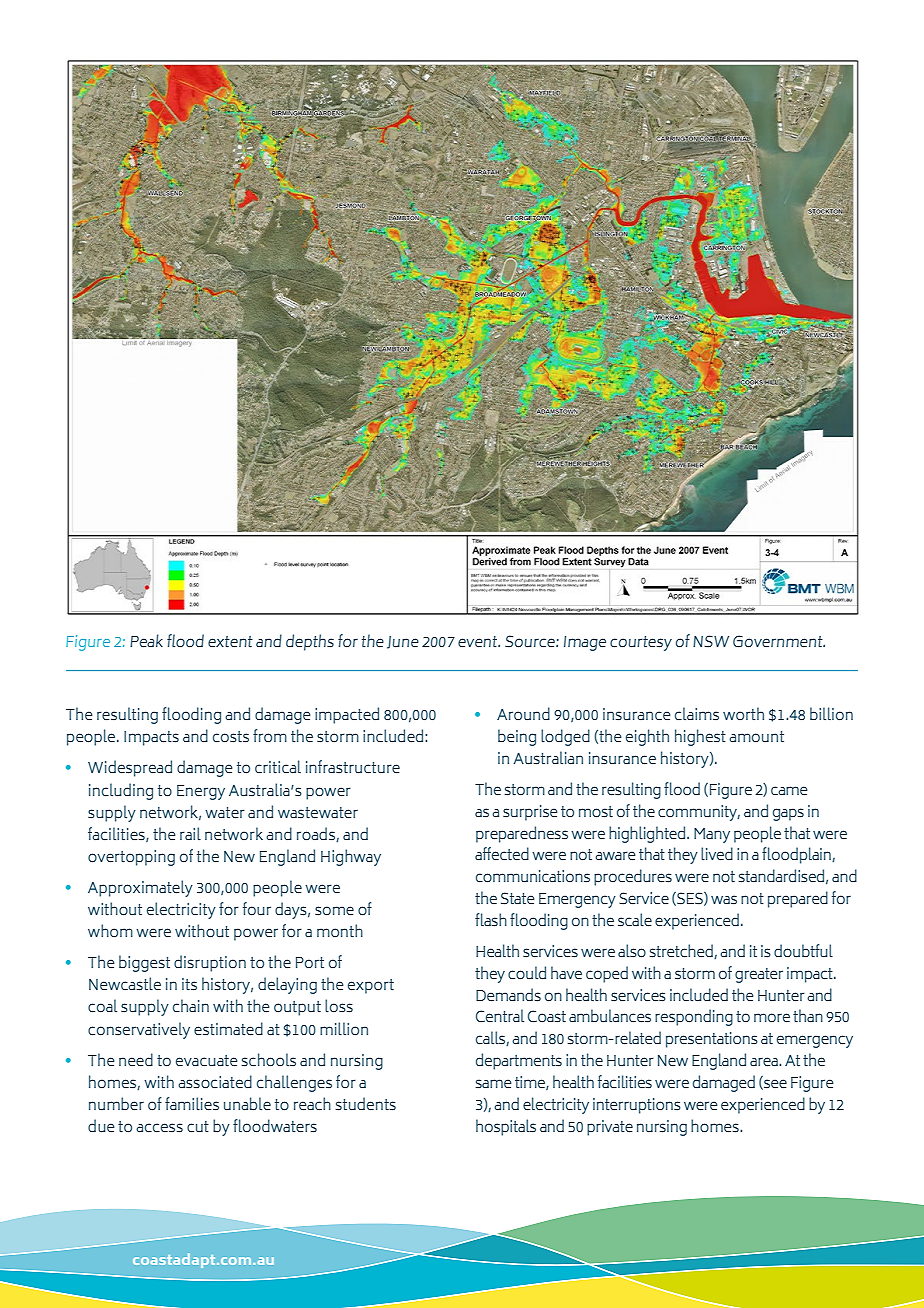  Describe the element at coordinates (198, 1126) in the screenshot. I see `cut` at that location.
